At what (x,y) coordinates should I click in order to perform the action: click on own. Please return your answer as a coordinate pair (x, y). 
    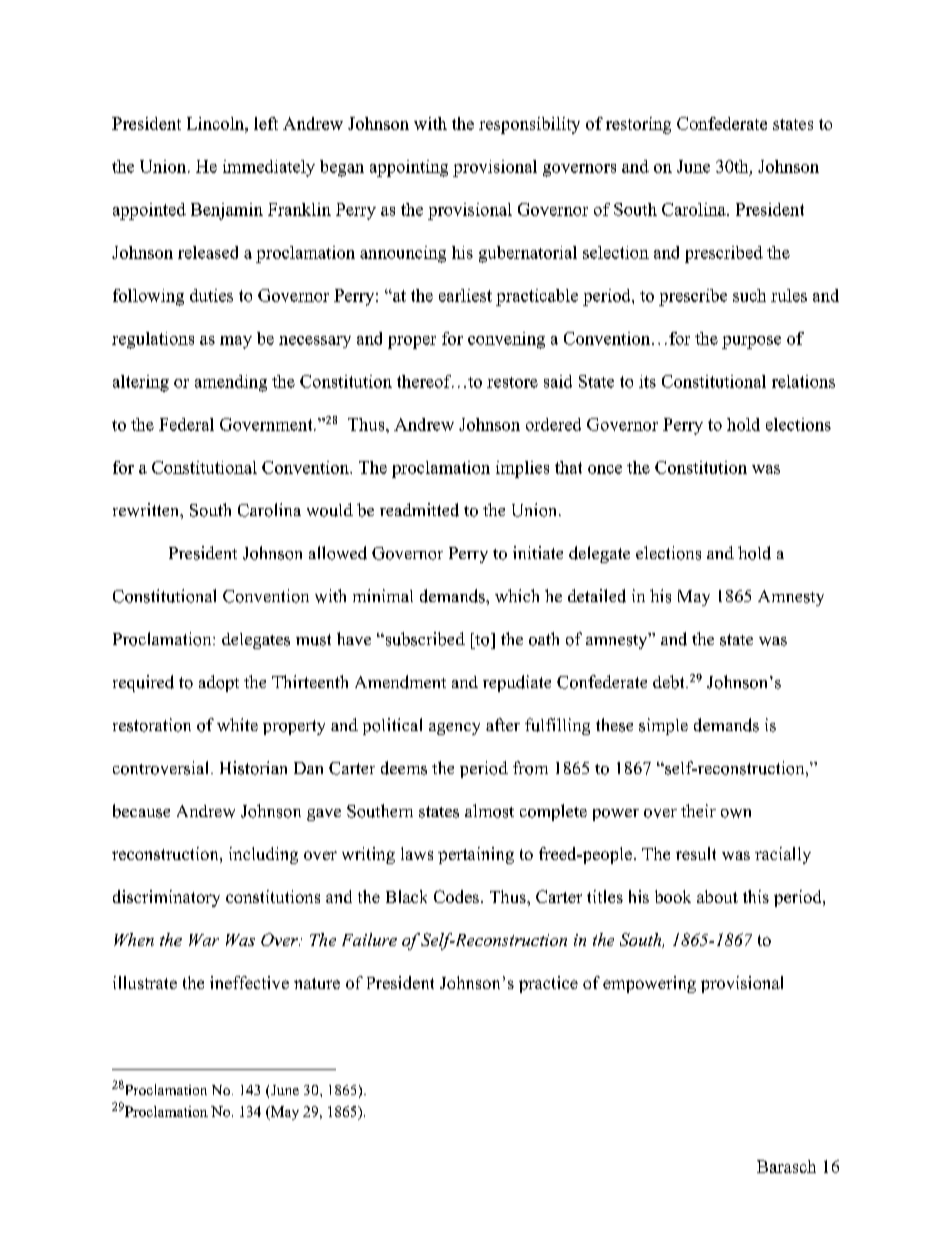
    Looking at the image, I should click on (736, 813).
